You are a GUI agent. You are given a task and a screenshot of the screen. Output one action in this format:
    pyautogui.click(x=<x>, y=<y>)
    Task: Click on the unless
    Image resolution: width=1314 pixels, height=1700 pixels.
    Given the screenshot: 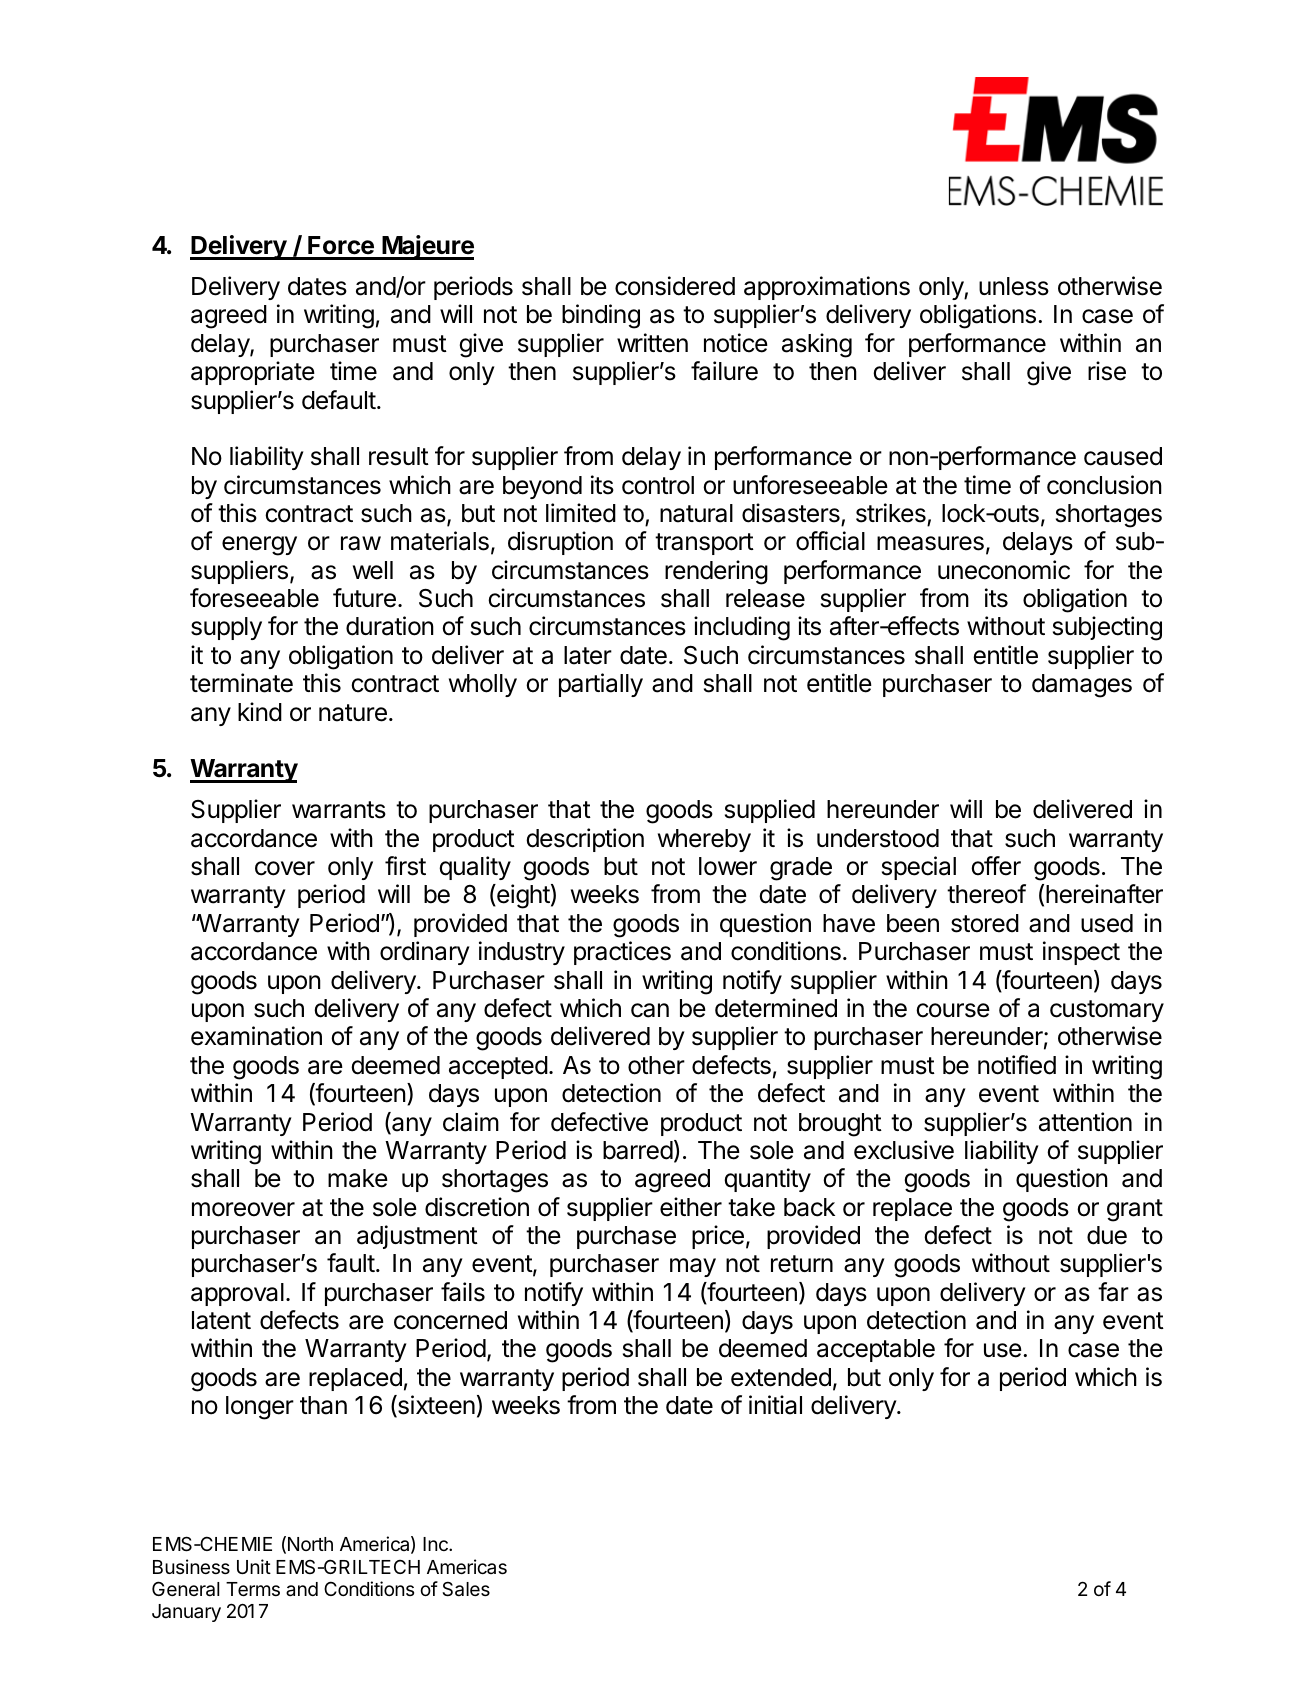 What is the action you would take?
    pyautogui.click(x=1014, y=286)
